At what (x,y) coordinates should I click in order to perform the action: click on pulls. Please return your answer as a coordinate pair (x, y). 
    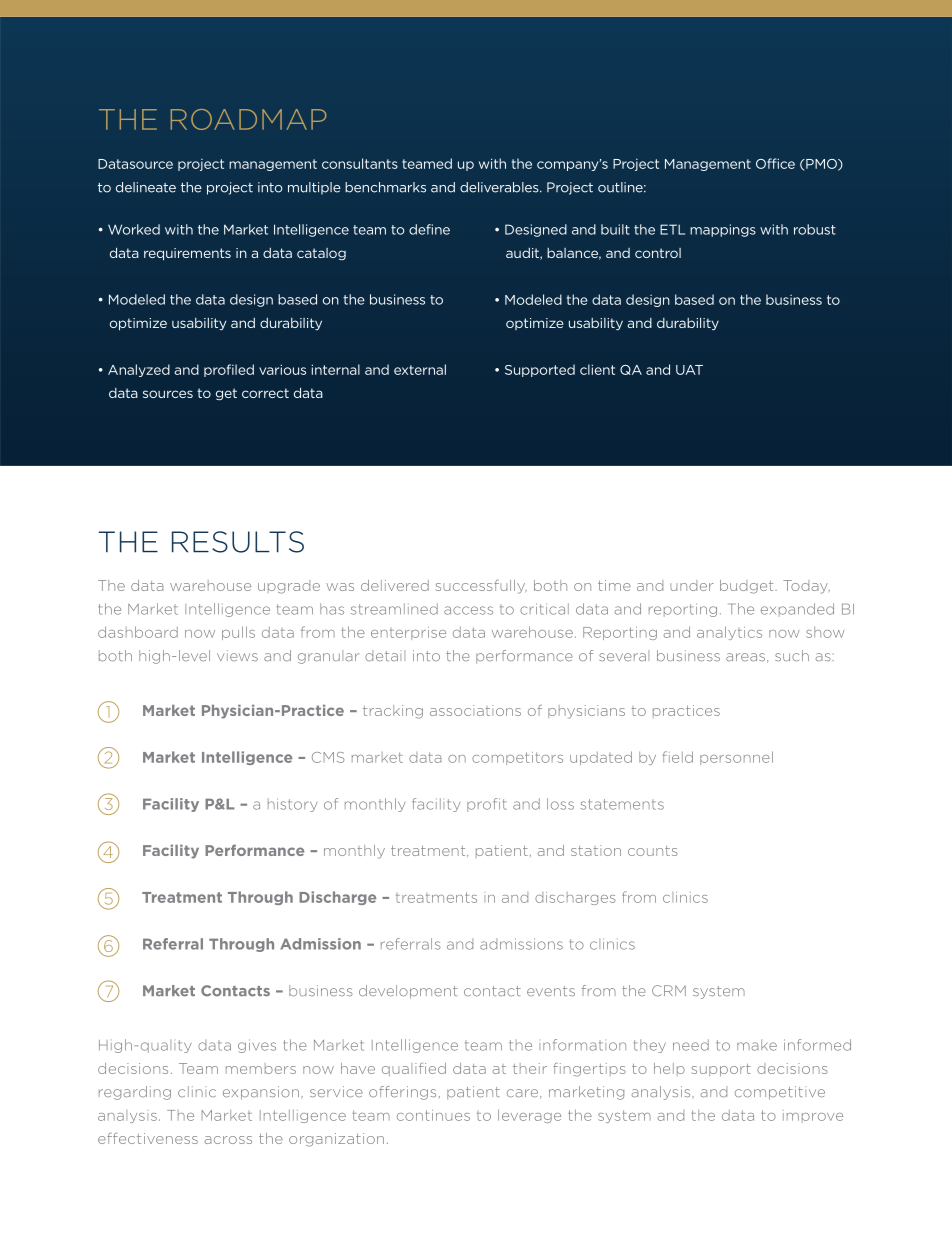
    Looking at the image, I should click on (238, 633).
